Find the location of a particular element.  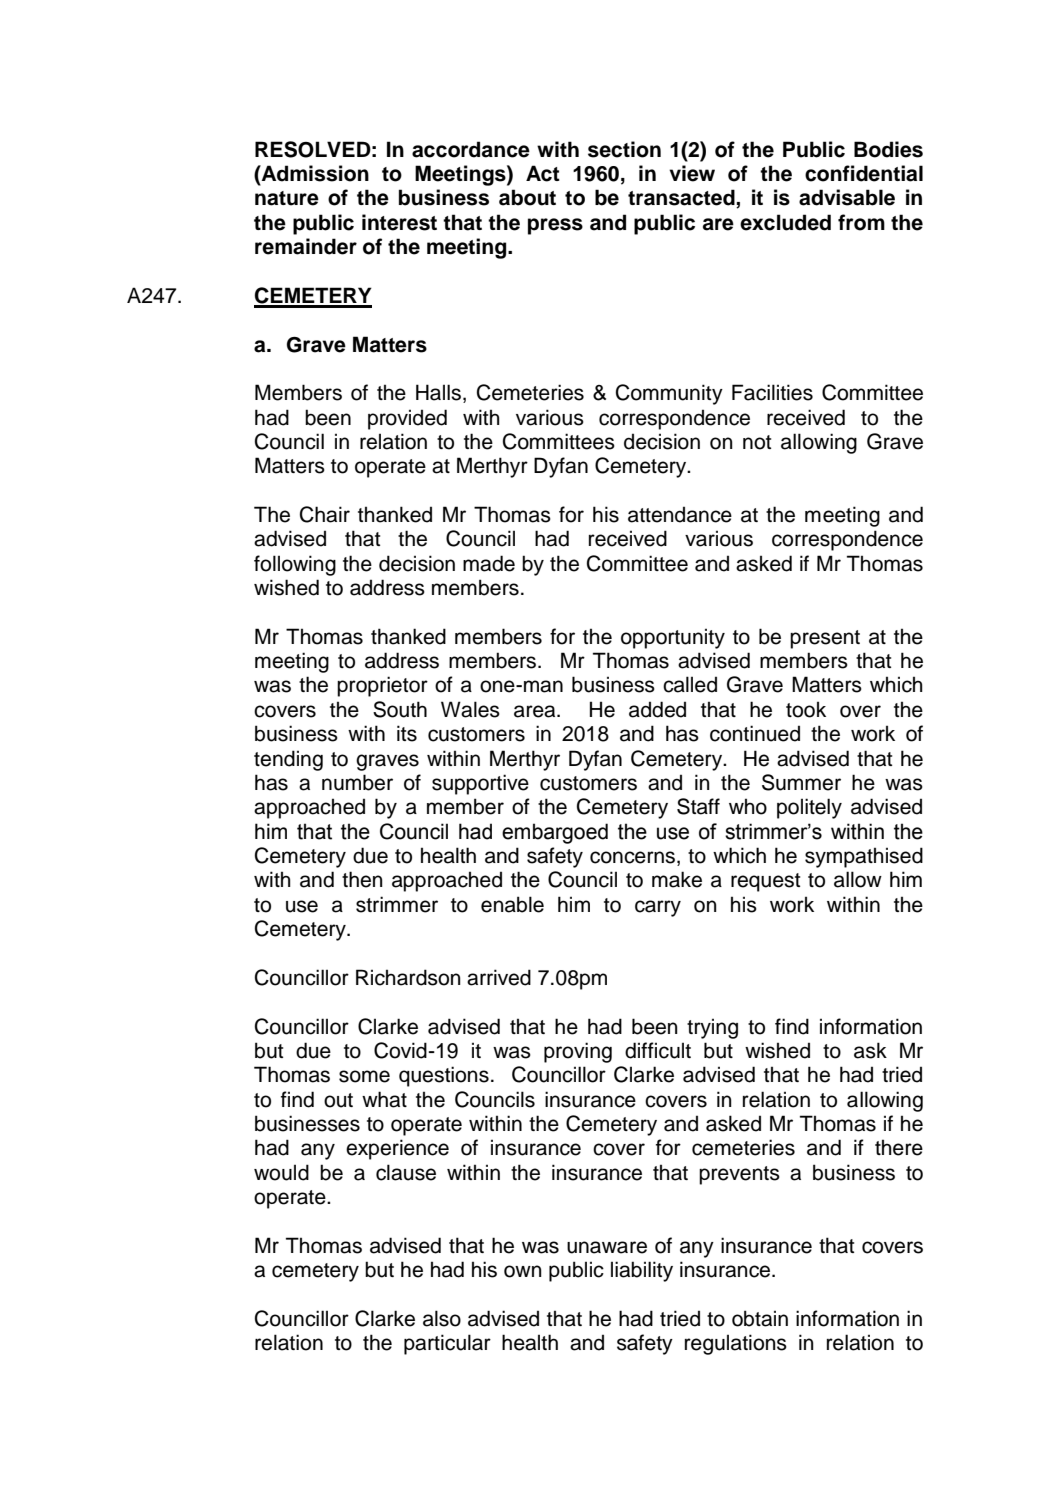

section is located at coordinates (624, 149).
